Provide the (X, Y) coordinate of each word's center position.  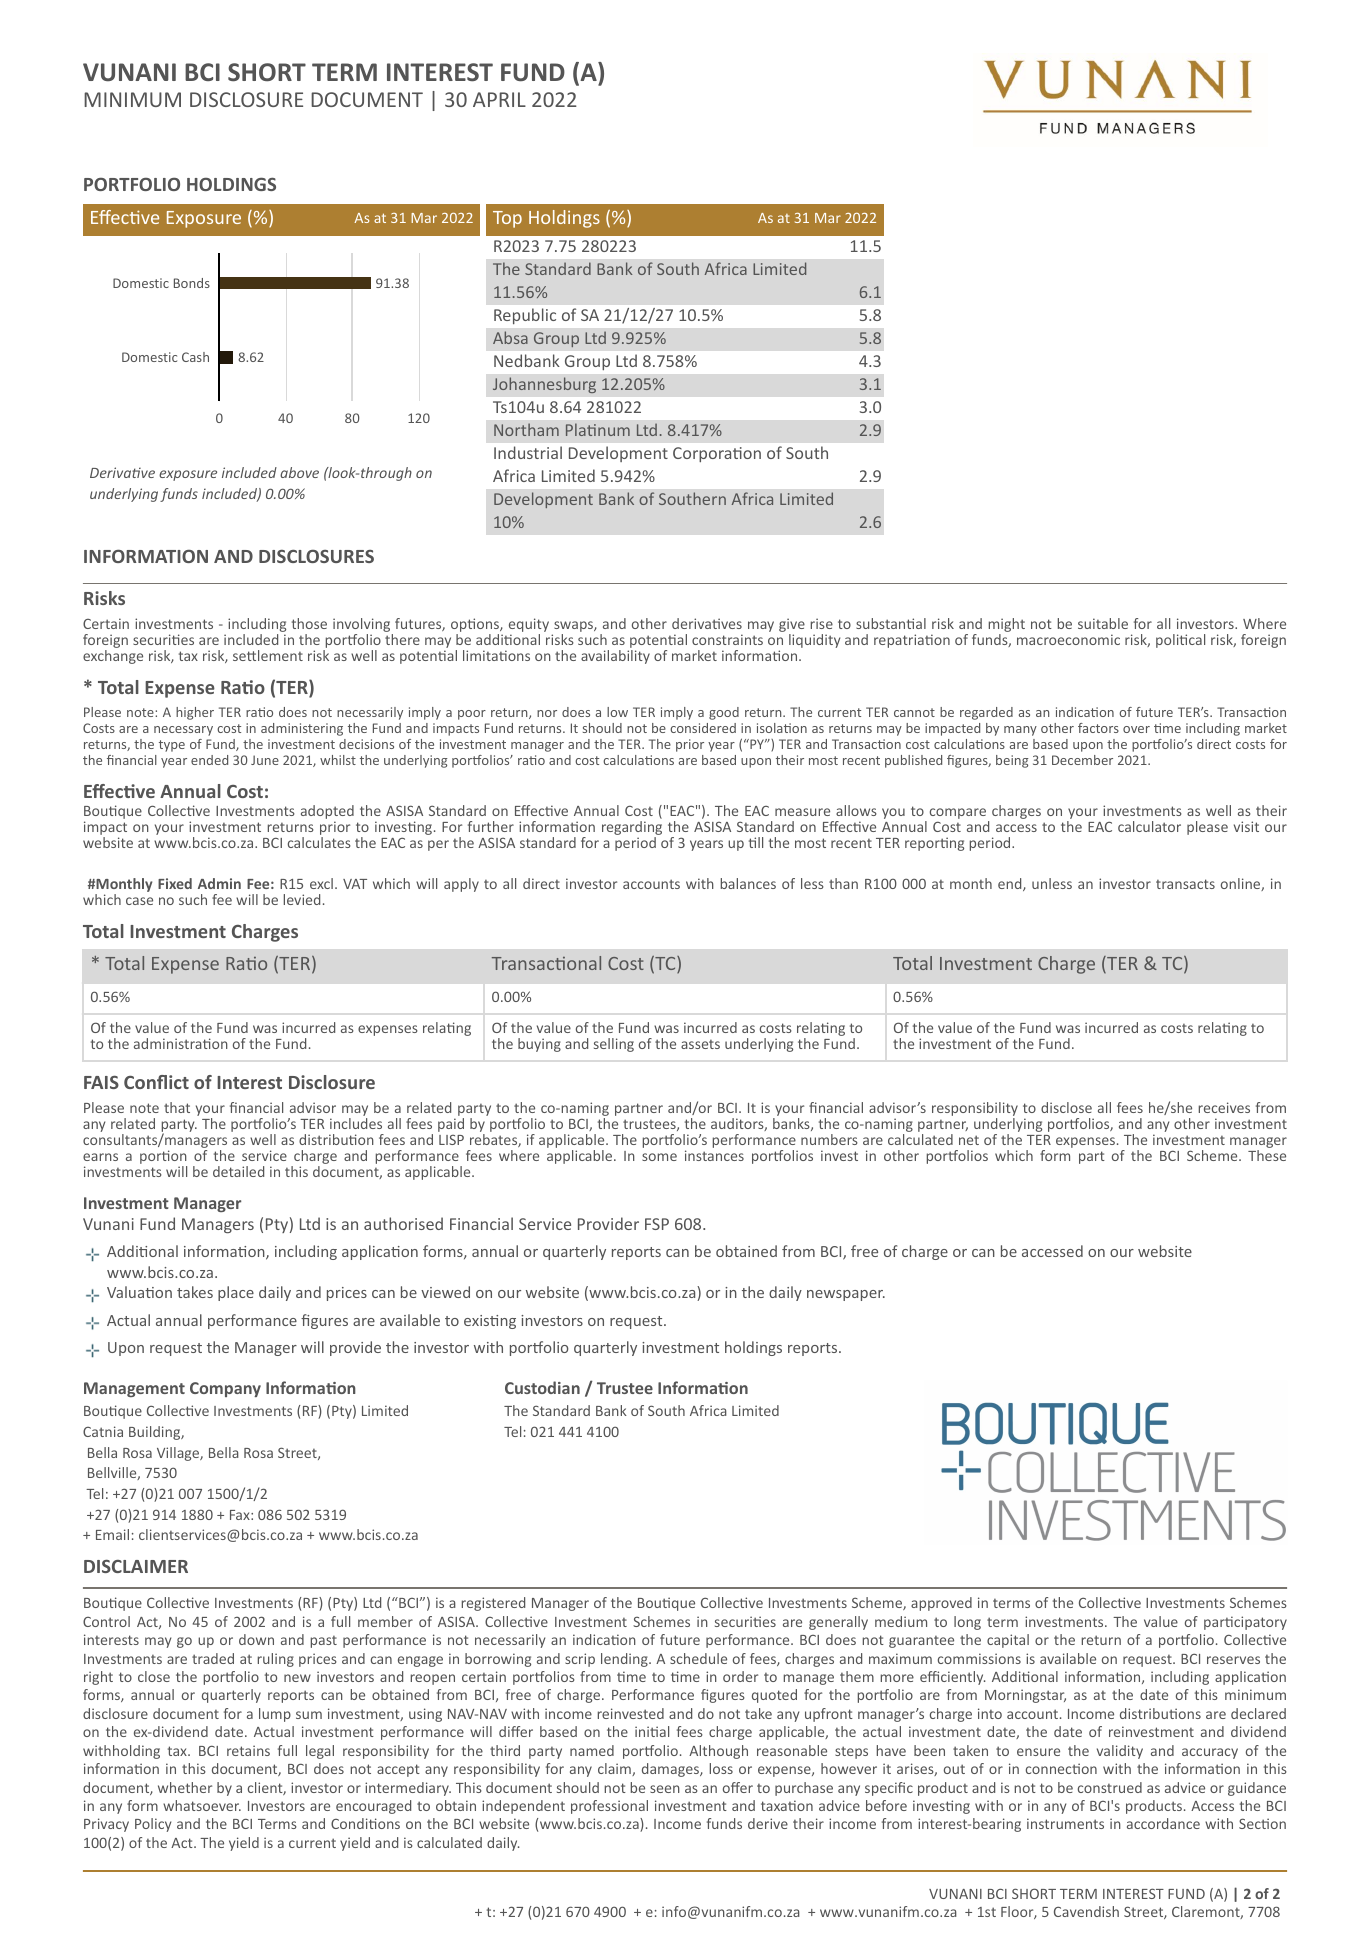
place (236, 1293)
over (1136, 729)
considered (703, 728)
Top (507, 219)
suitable (1103, 623)
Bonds (192, 283)
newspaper (846, 1295)
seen (665, 1789)
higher (195, 713)
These (1267, 1155)
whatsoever (202, 1805)
